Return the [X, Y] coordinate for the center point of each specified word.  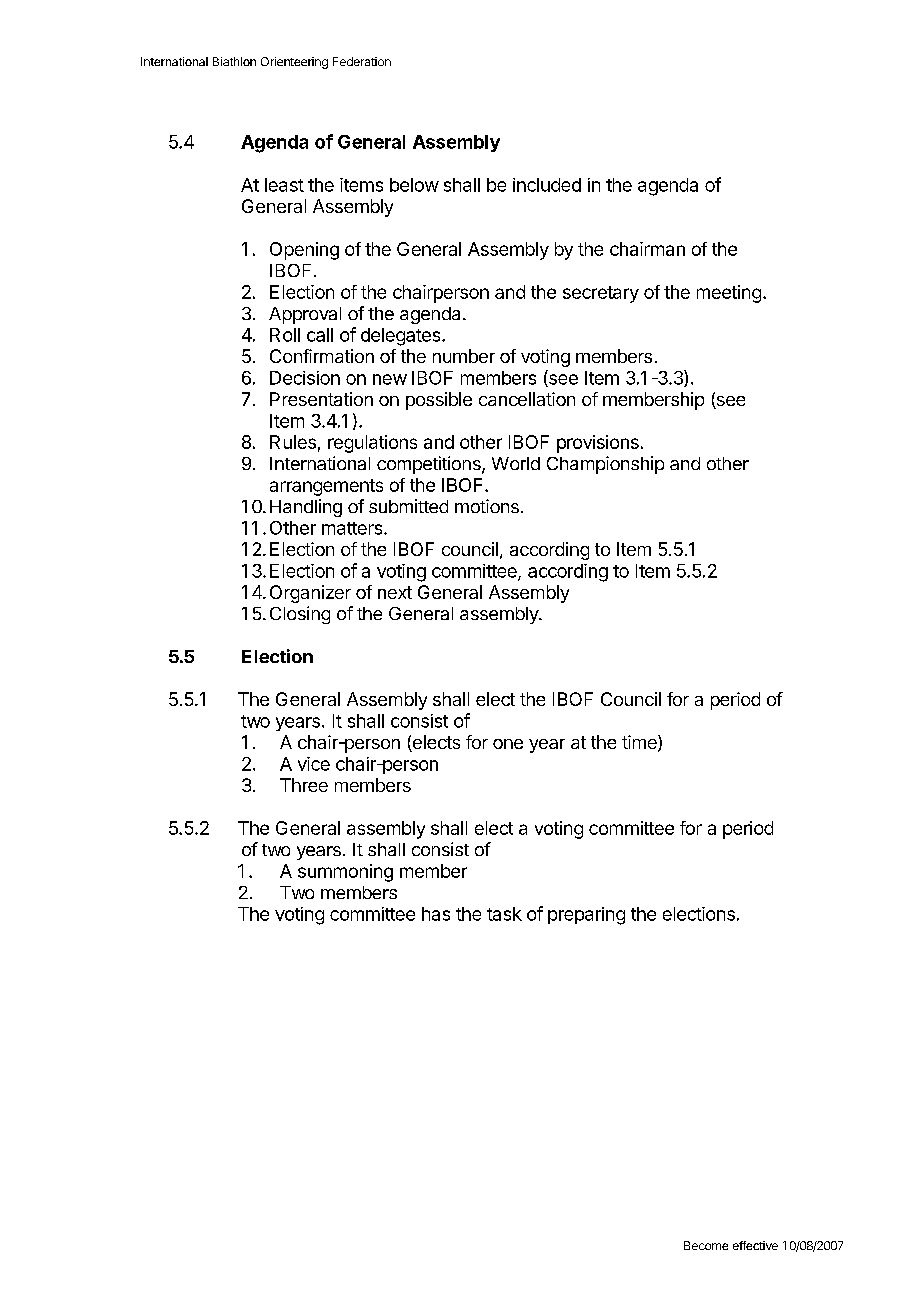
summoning [345, 873]
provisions [598, 444]
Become [706, 1245]
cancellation [527, 399]
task [504, 914]
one [508, 744]
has [436, 914]
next [395, 592]
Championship [605, 465]
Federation [362, 61]
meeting [729, 294]
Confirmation [322, 356]
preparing [586, 916]
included [547, 185]
